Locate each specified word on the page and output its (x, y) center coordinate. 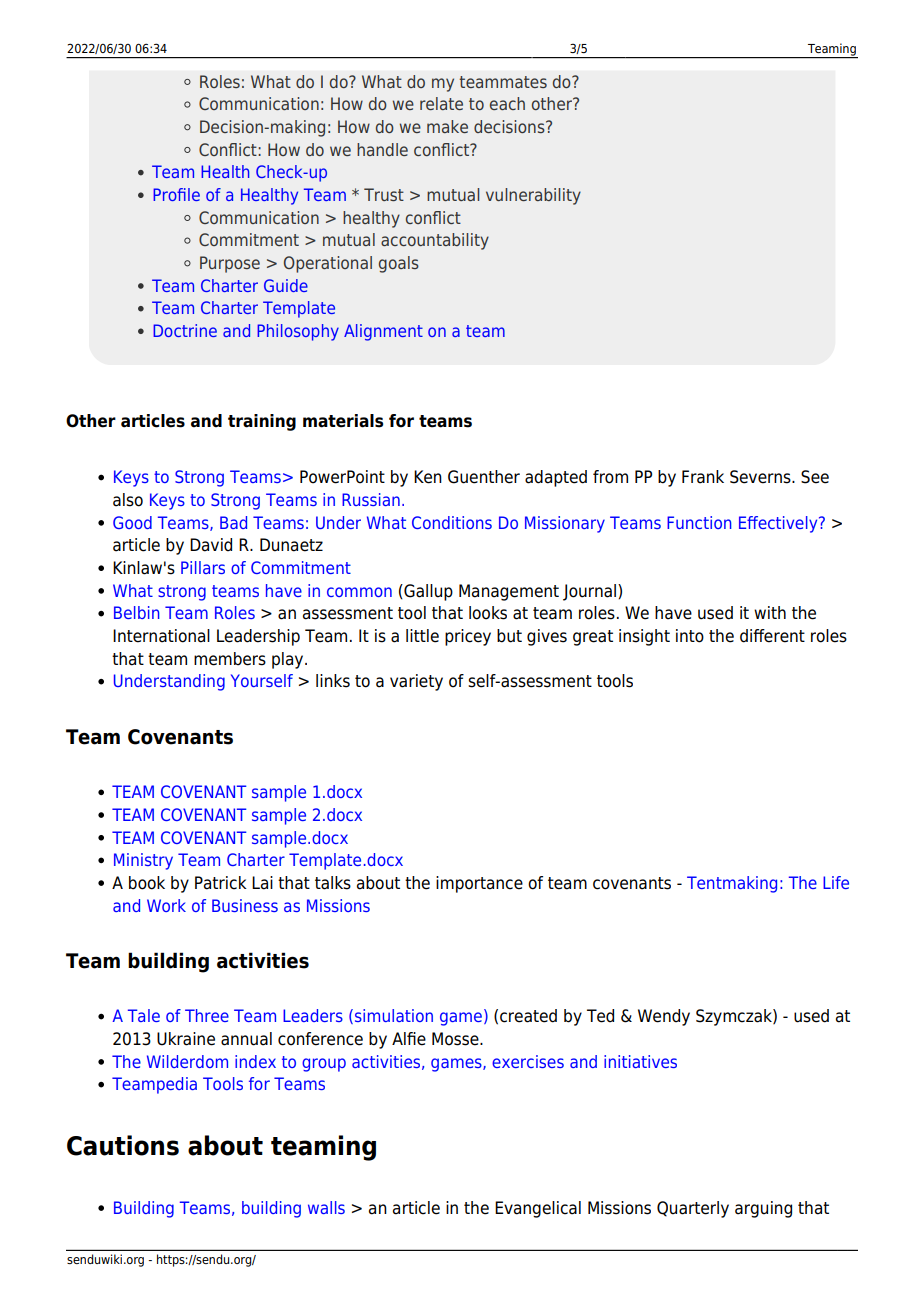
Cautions (123, 1145)
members (230, 659)
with (770, 612)
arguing (763, 1209)
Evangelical (538, 1209)
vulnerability (533, 196)
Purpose (230, 264)
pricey (468, 637)
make (447, 126)
